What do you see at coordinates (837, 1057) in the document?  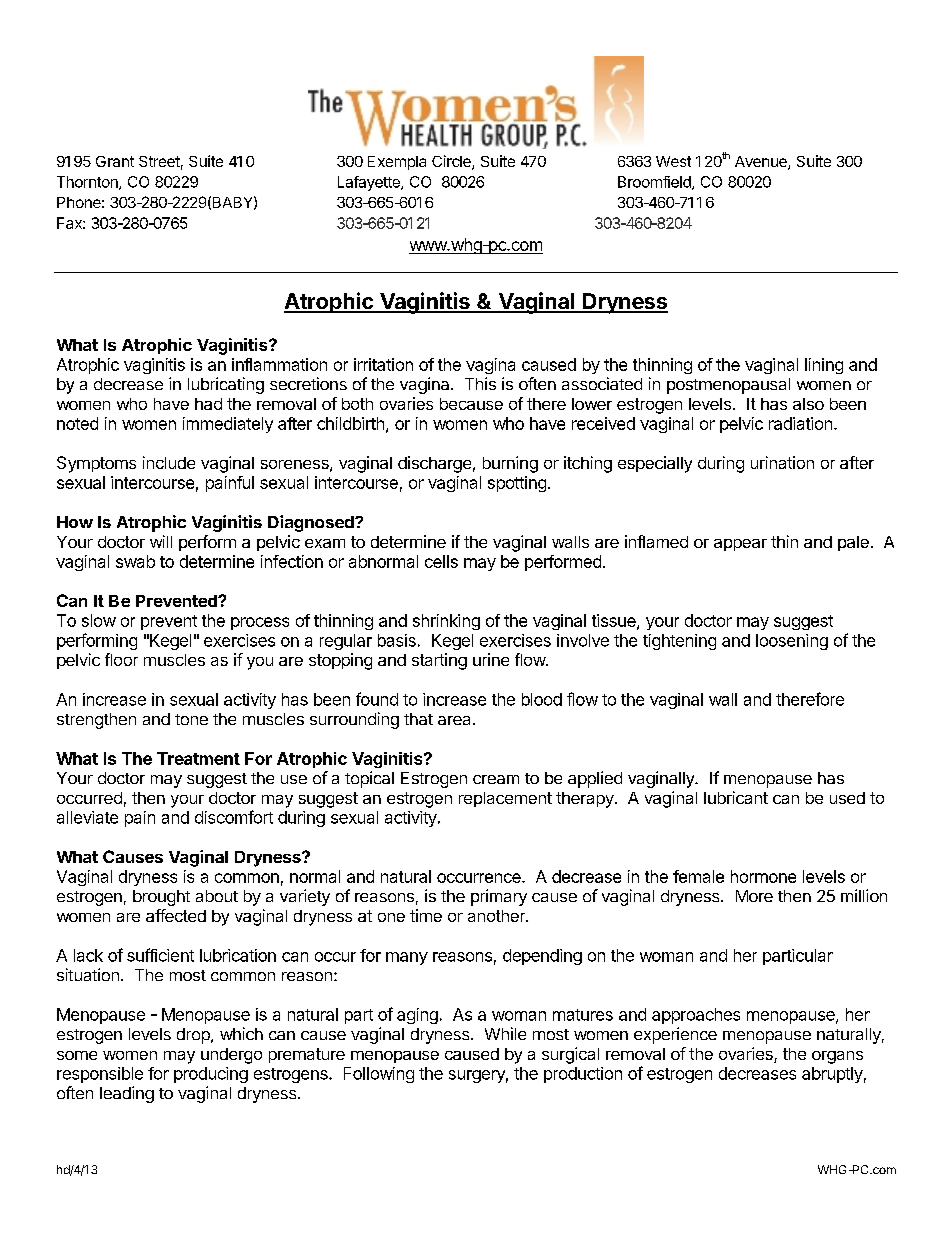 I see `organs` at bounding box center [837, 1057].
